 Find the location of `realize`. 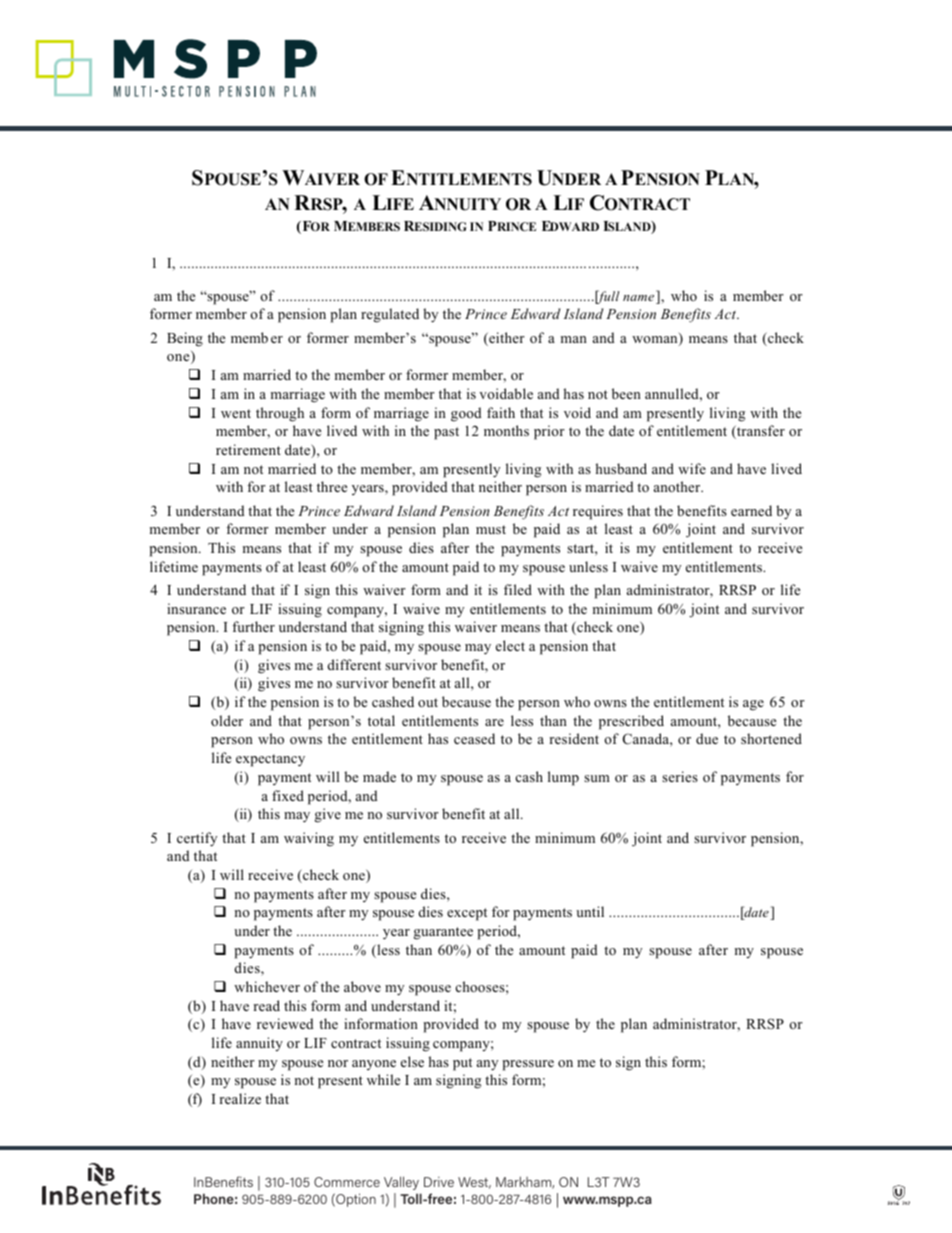

realize is located at coordinates (240, 1098).
